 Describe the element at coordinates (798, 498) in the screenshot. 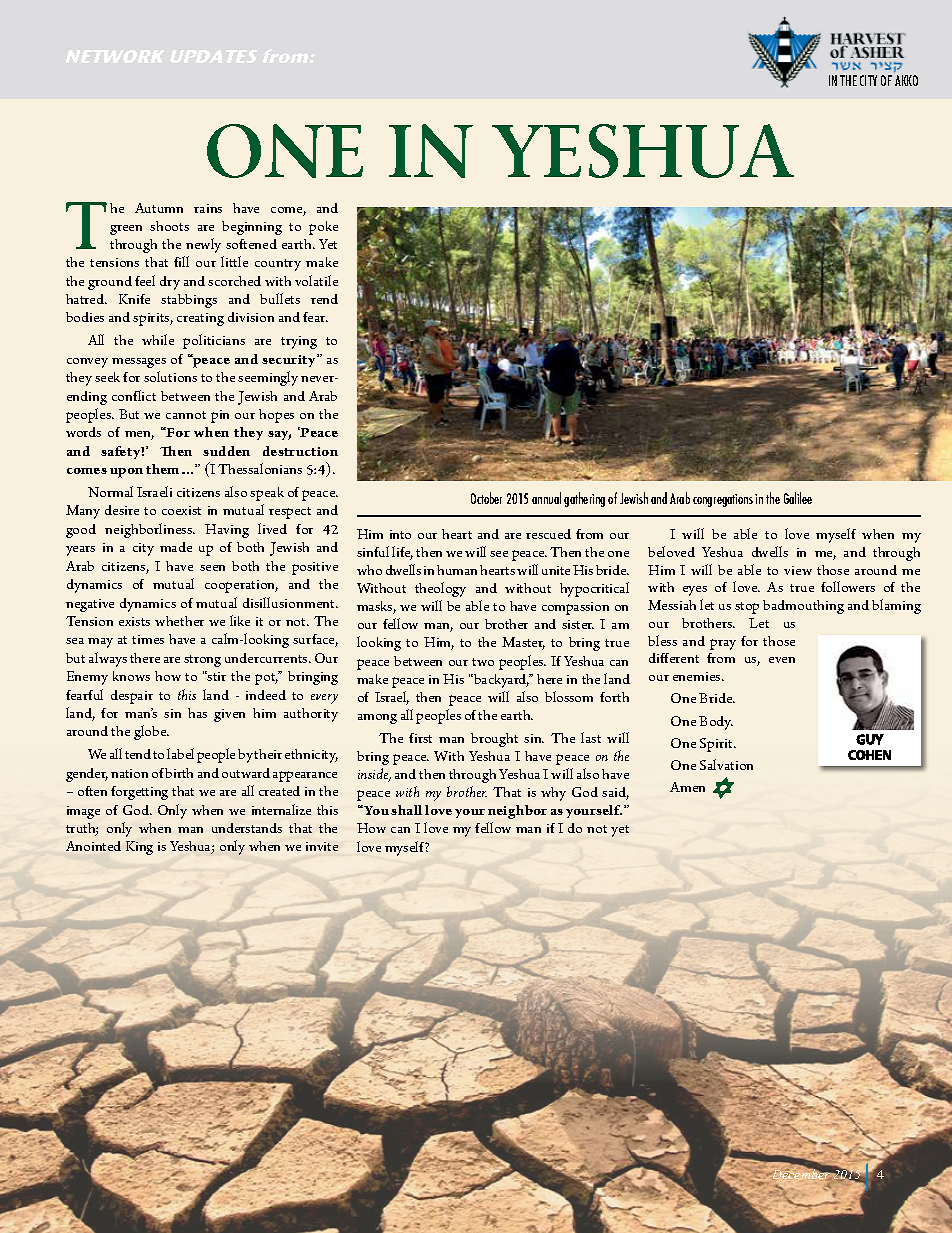

I see `Galilee` at that location.
